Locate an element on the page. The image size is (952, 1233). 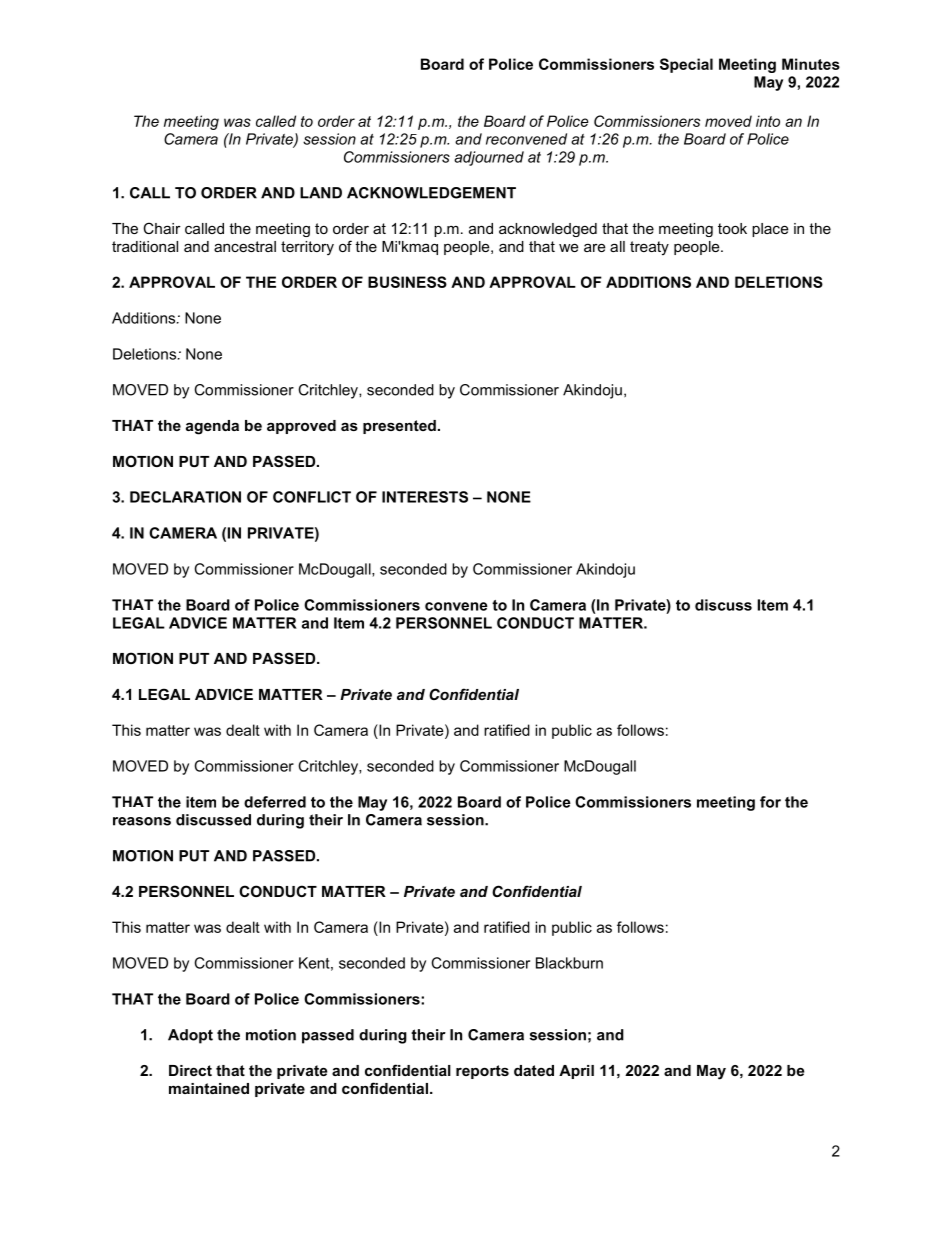
Direct is located at coordinates (190, 1070).
